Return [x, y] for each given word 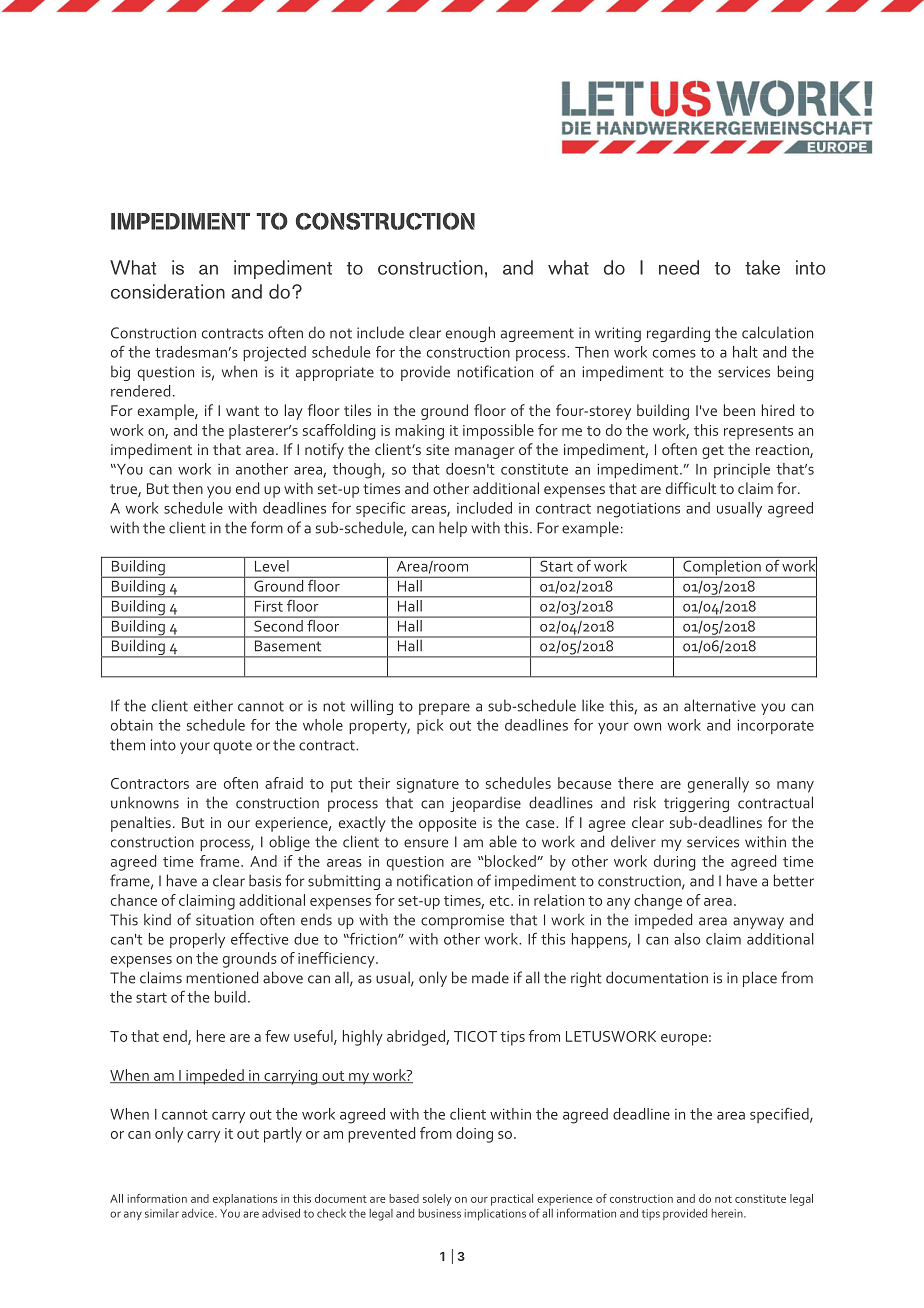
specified [780, 1115]
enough [470, 334]
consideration [168, 291]
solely [437, 1200]
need [679, 267]
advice [199, 1213]
